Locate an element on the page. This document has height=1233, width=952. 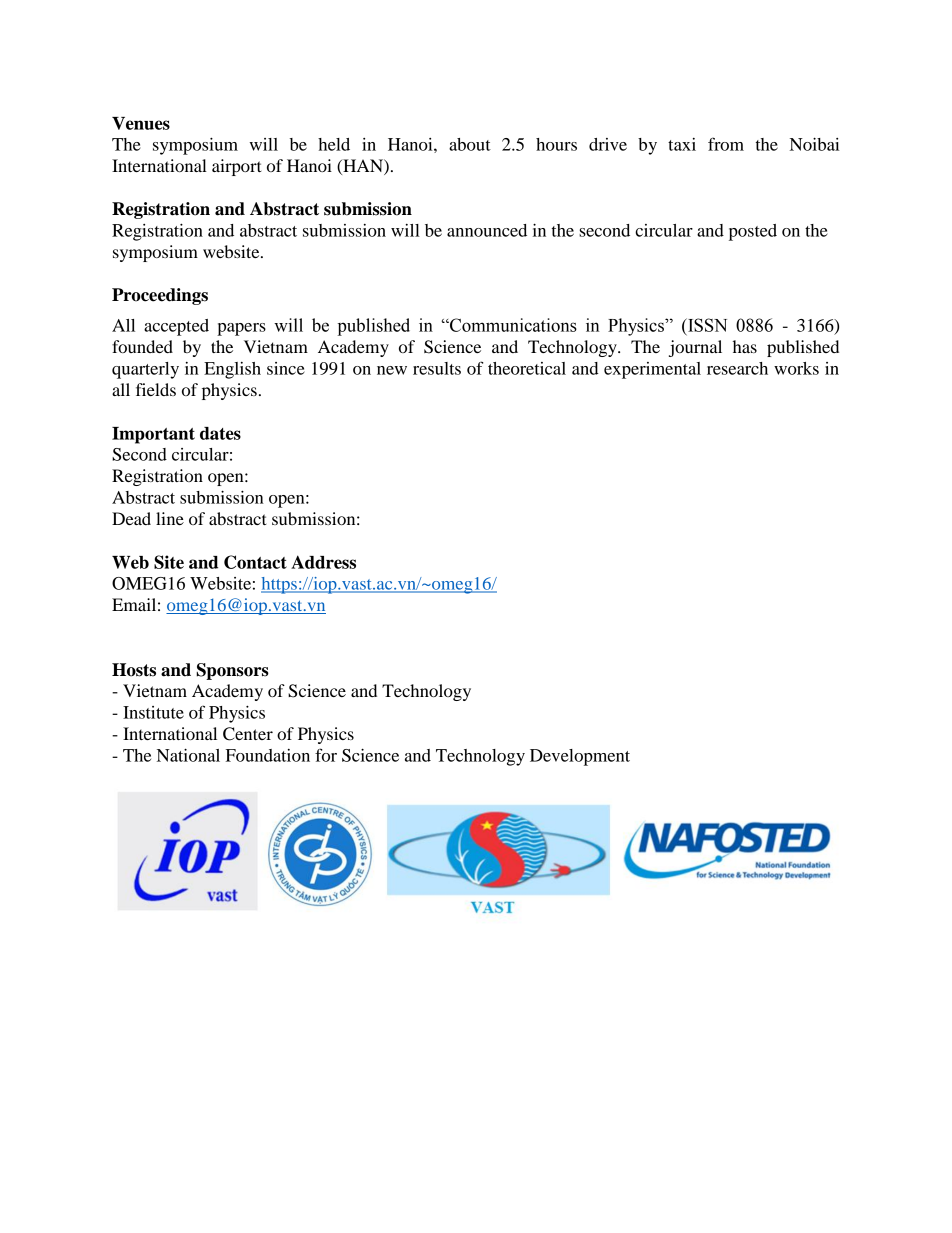
Center is located at coordinates (248, 734).
